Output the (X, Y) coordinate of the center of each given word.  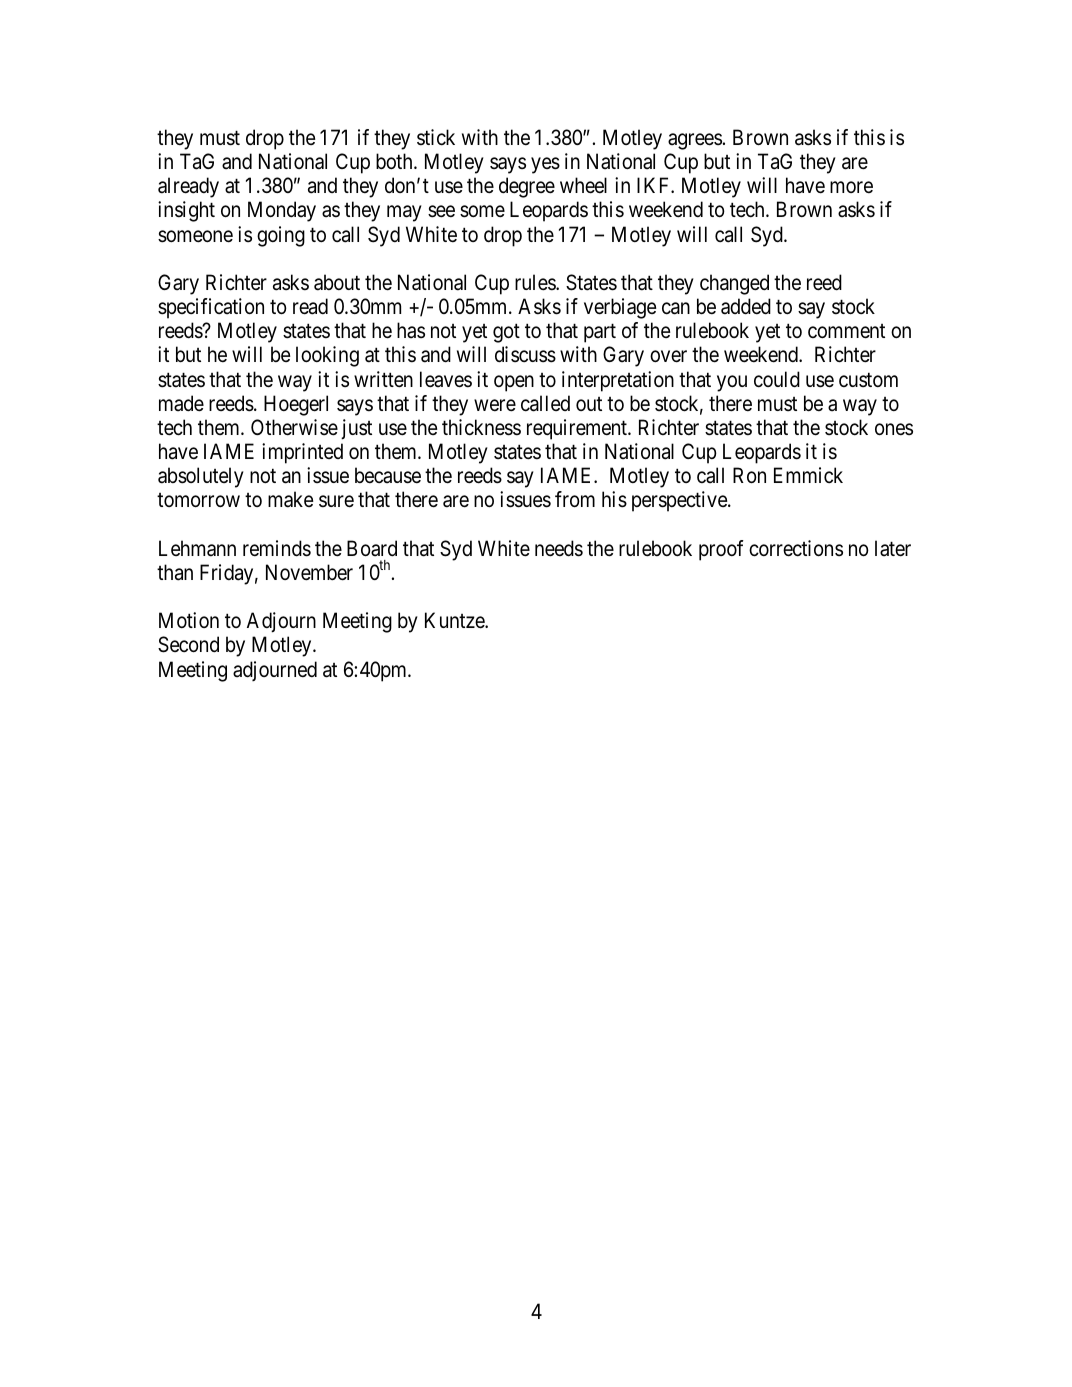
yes (545, 165)
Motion (189, 620)
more (851, 187)
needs (559, 548)
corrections (796, 548)
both (395, 161)
